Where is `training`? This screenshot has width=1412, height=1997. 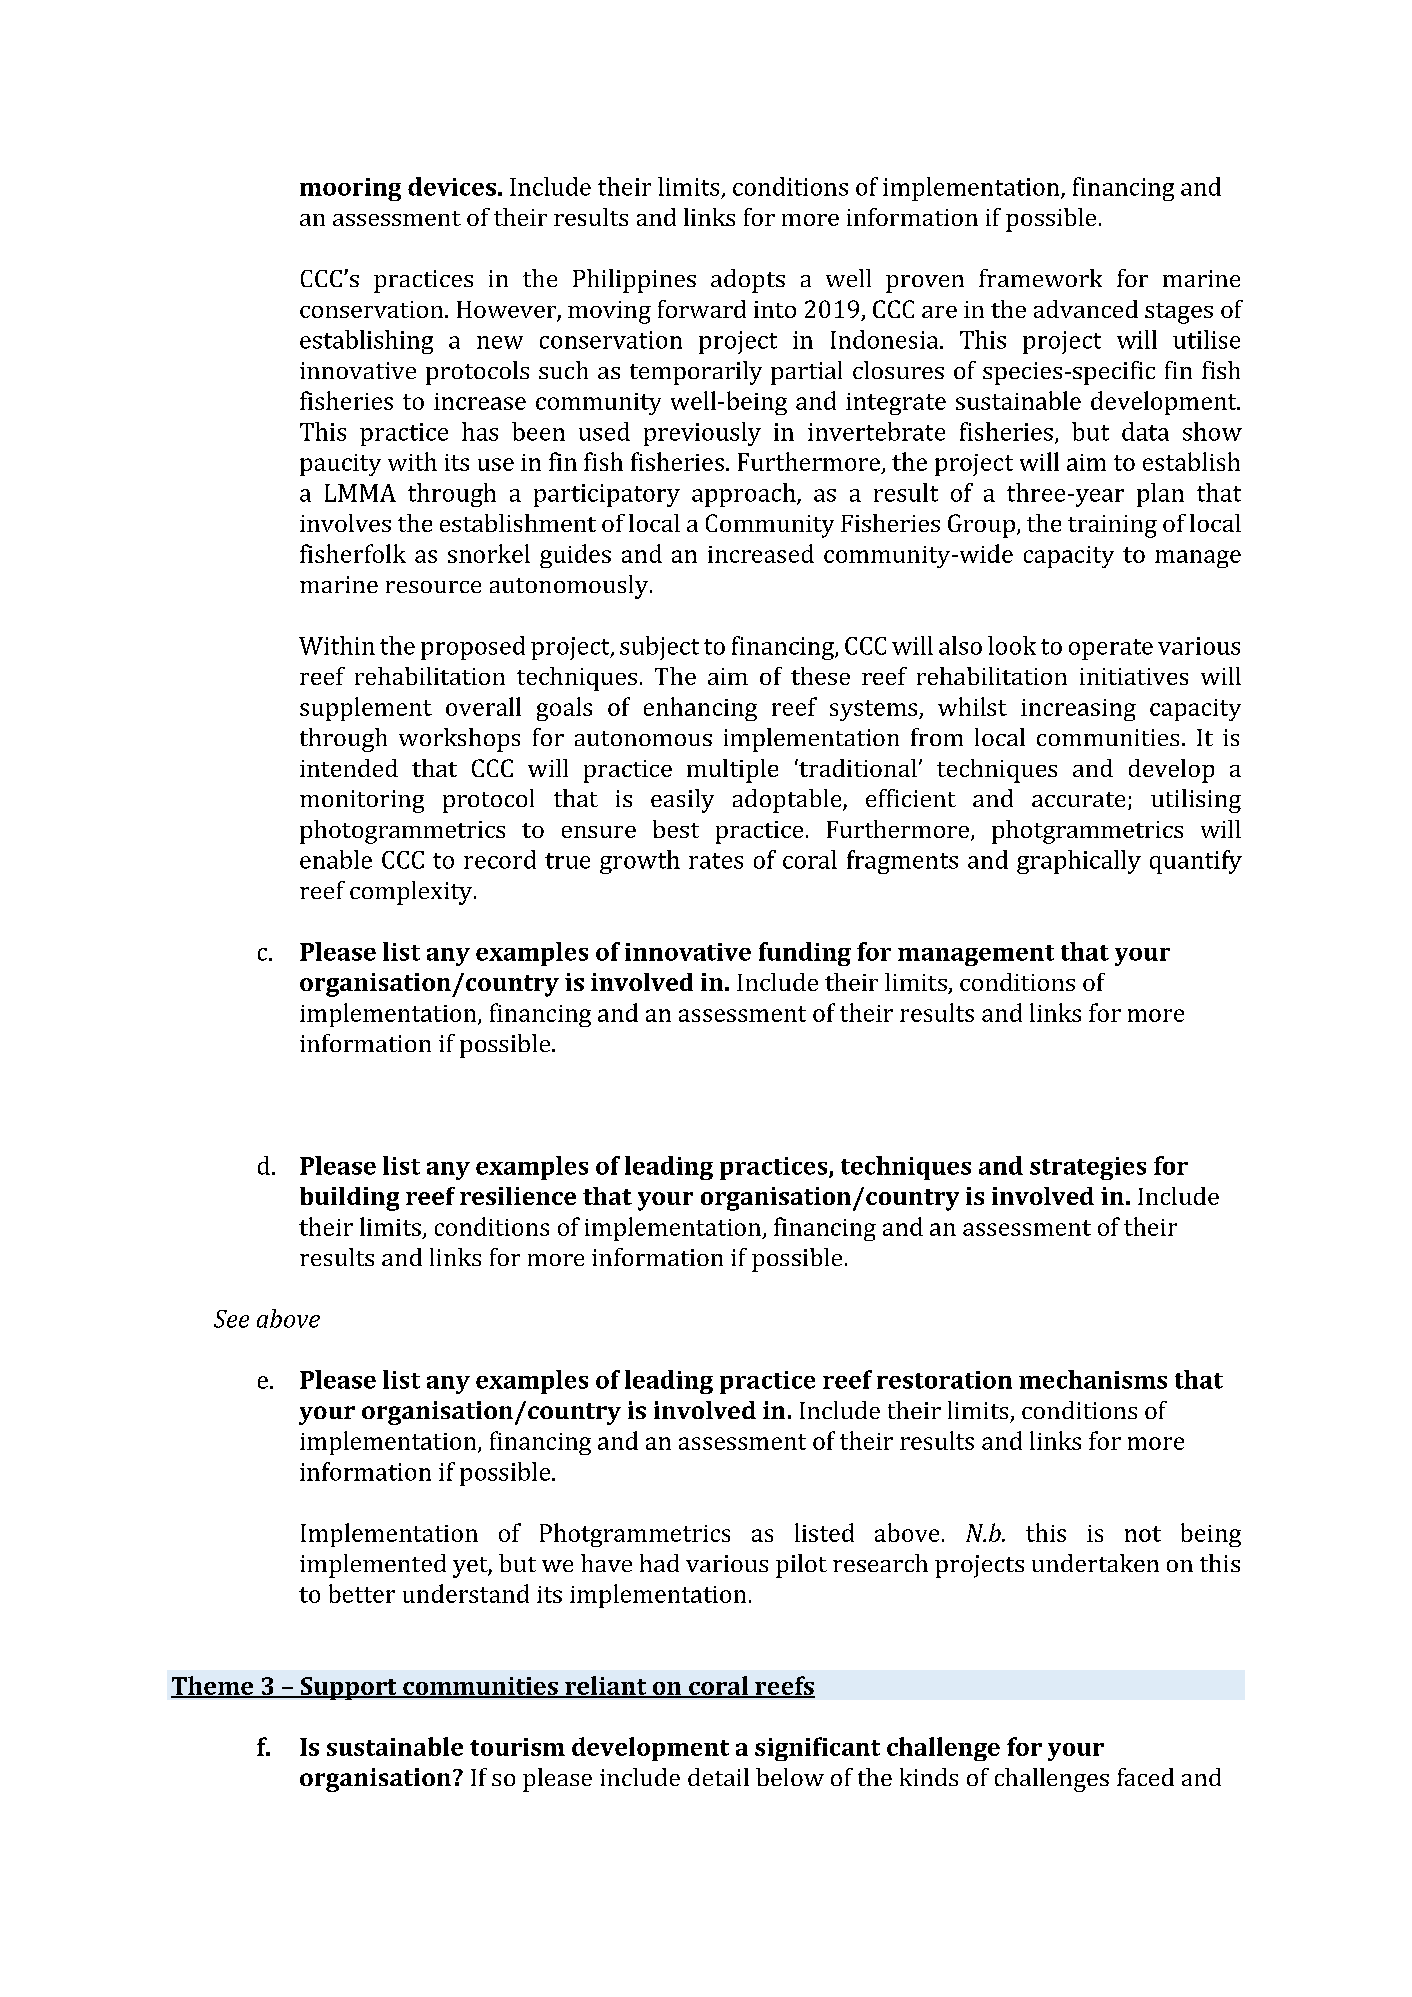
training is located at coordinates (1112, 526).
